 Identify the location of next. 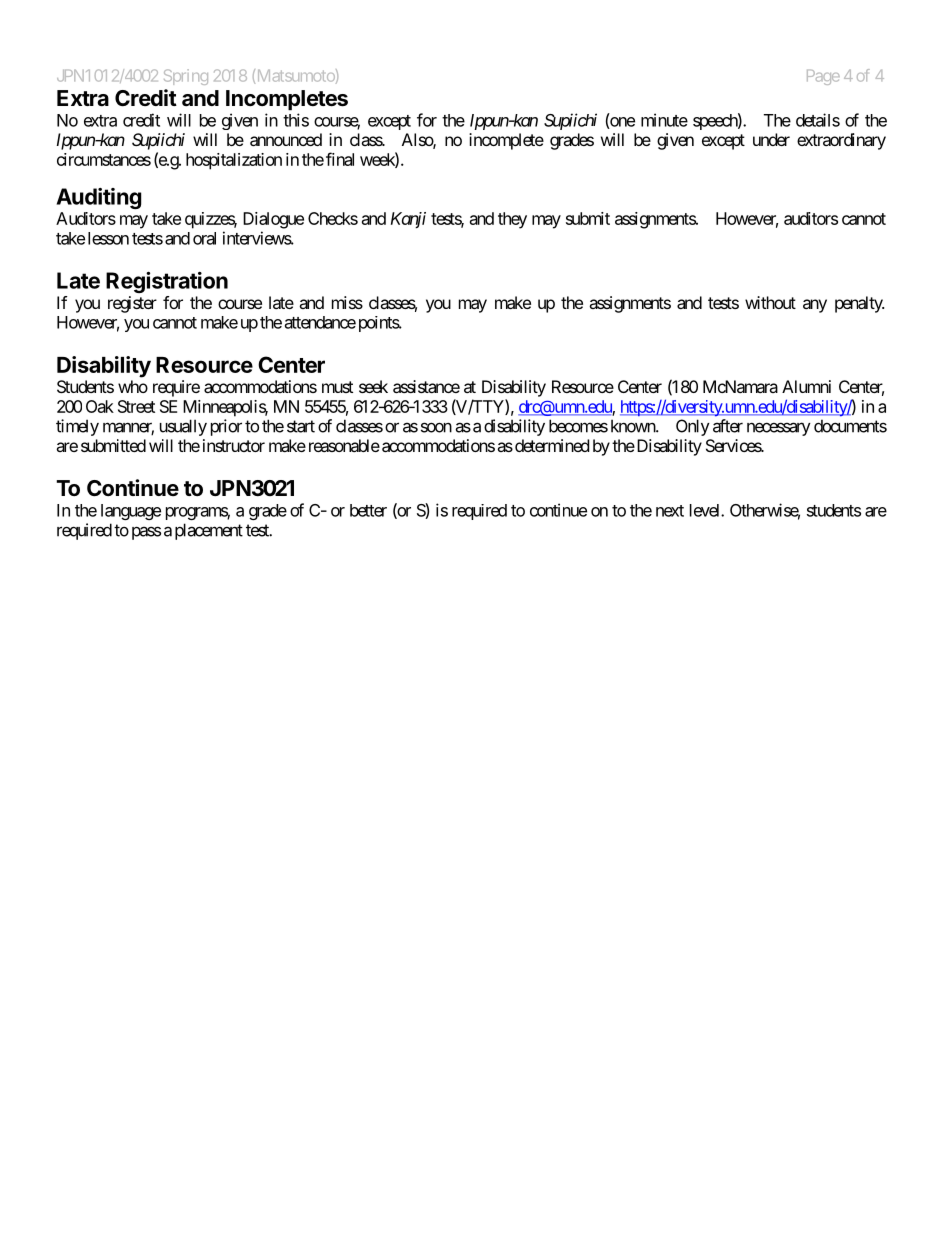
(670, 511).
